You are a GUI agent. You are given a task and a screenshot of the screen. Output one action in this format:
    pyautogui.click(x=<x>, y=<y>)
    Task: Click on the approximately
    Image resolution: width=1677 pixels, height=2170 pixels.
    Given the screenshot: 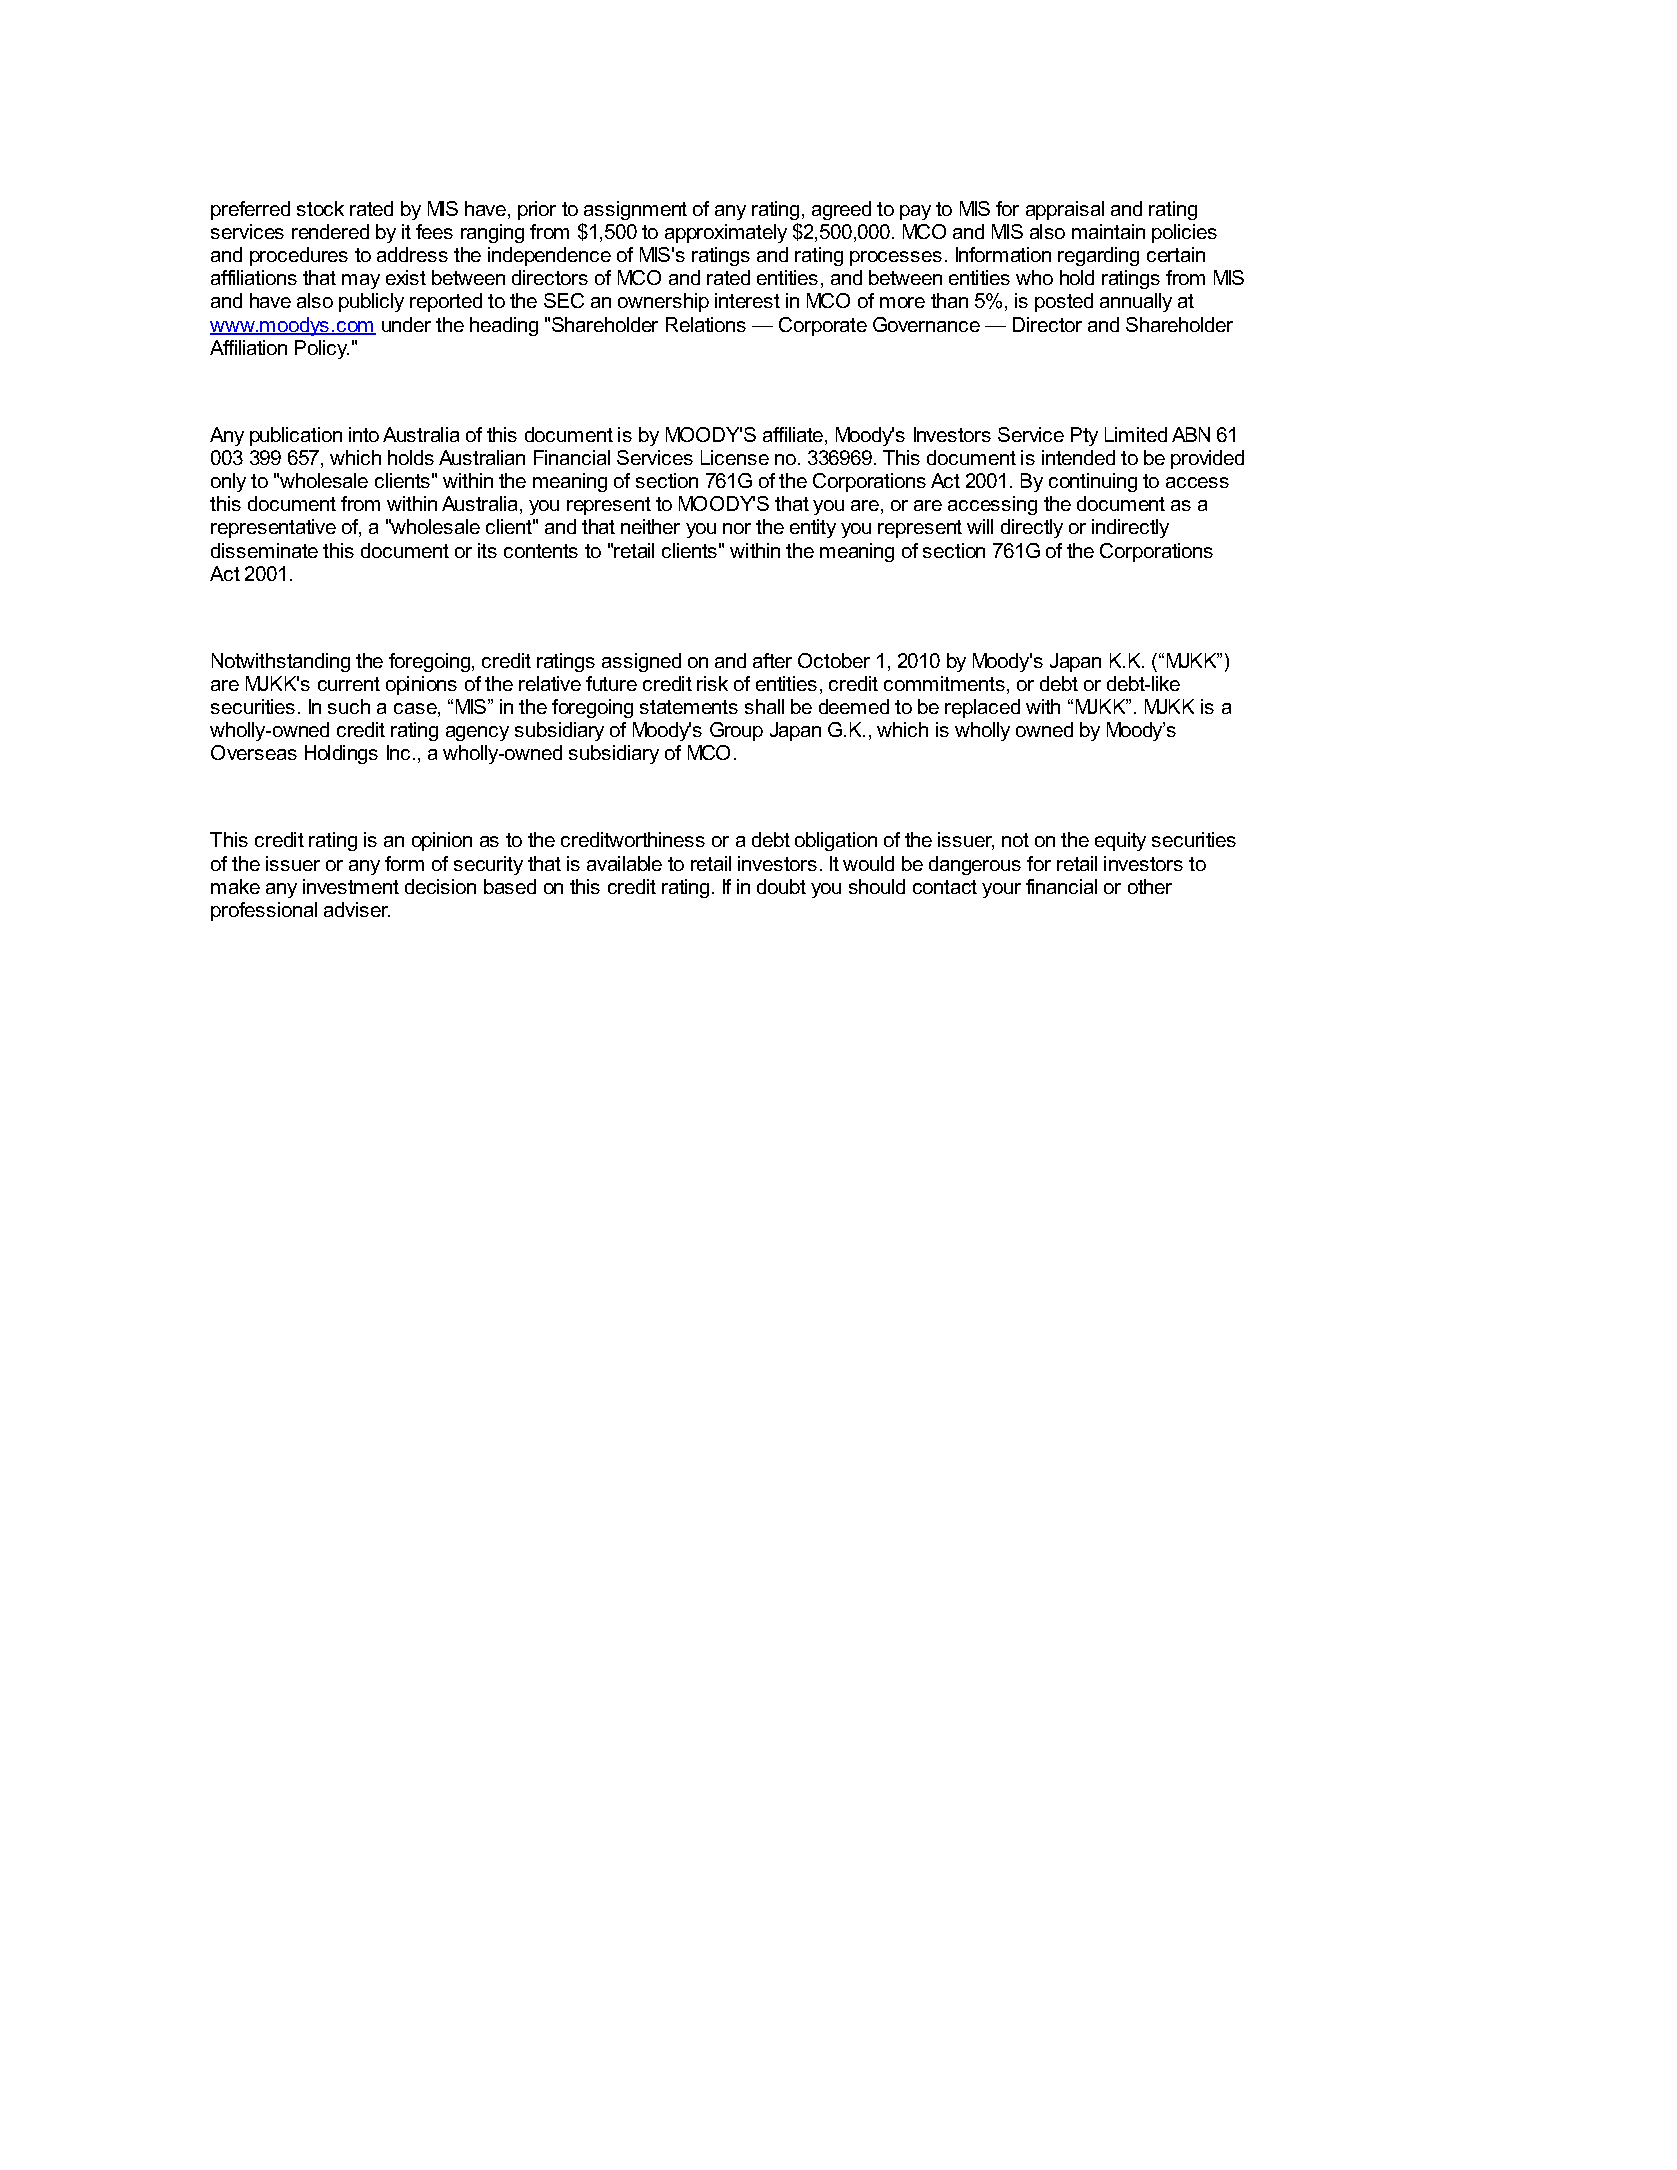 What is the action you would take?
    pyautogui.click(x=726, y=233)
